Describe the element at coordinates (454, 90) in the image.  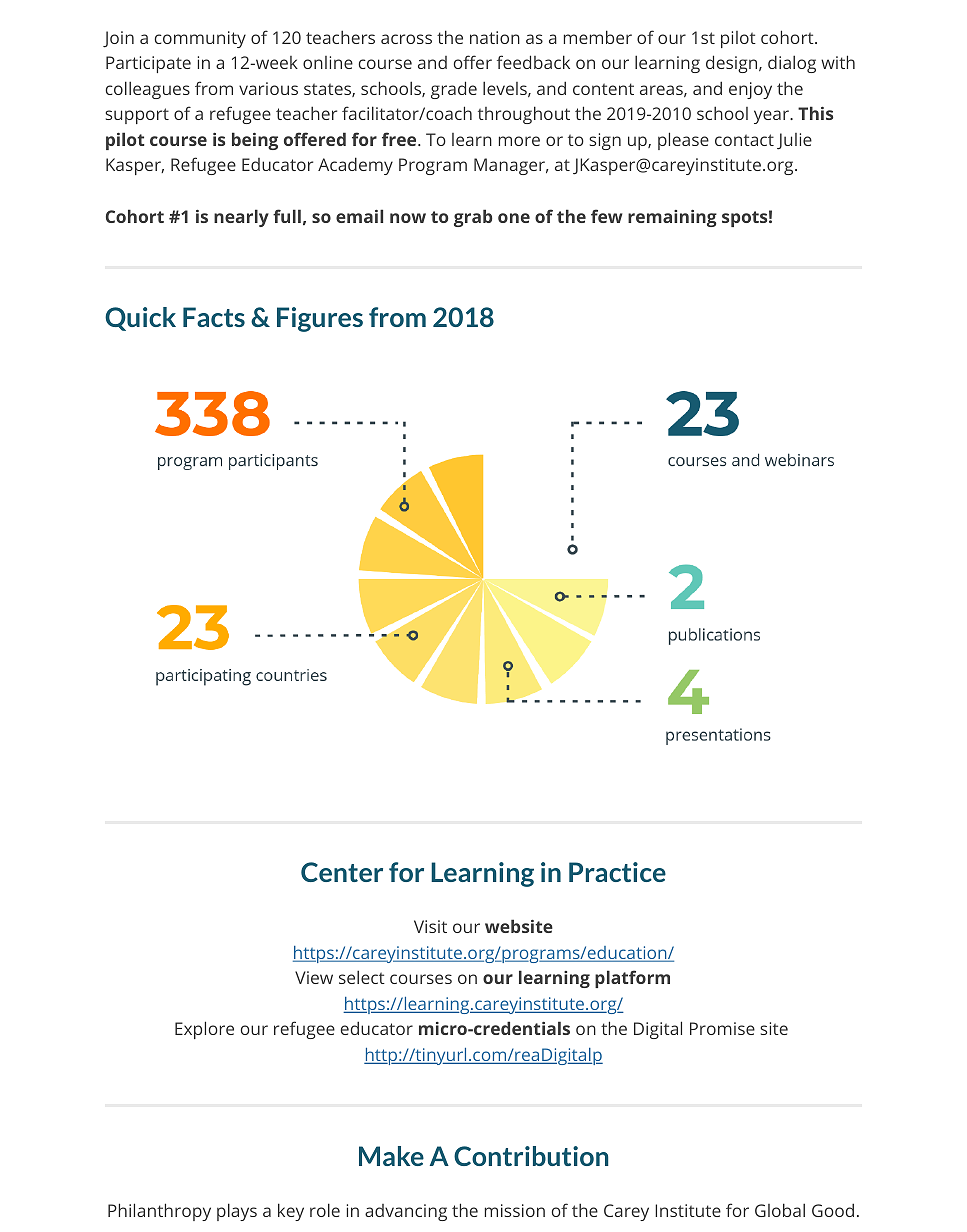
I see `grade` at that location.
